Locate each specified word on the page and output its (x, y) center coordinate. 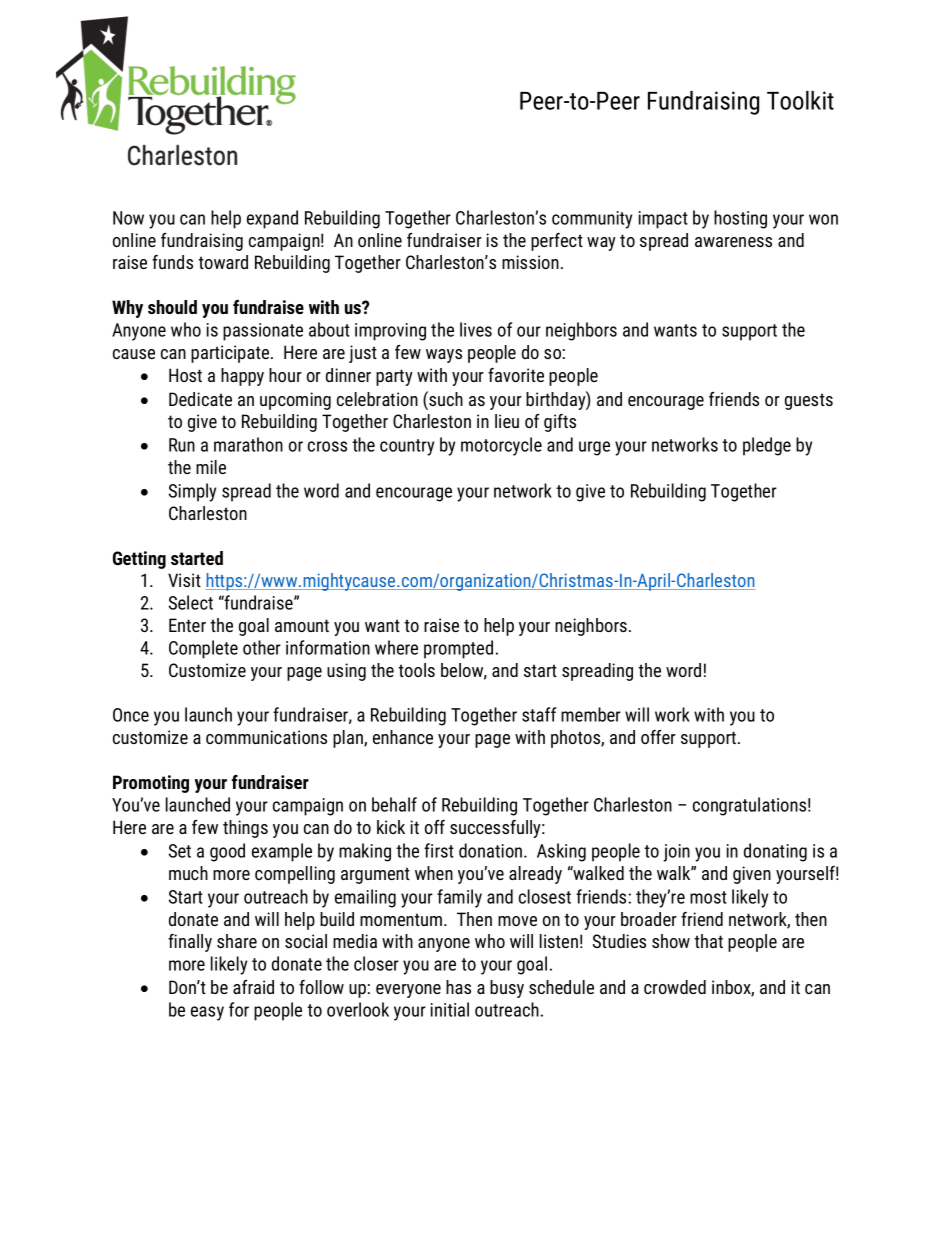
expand (272, 219)
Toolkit (800, 100)
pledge (767, 446)
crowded (675, 987)
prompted (458, 649)
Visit (184, 580)
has (458, 987)
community (592, 220)
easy (207, 1013)
